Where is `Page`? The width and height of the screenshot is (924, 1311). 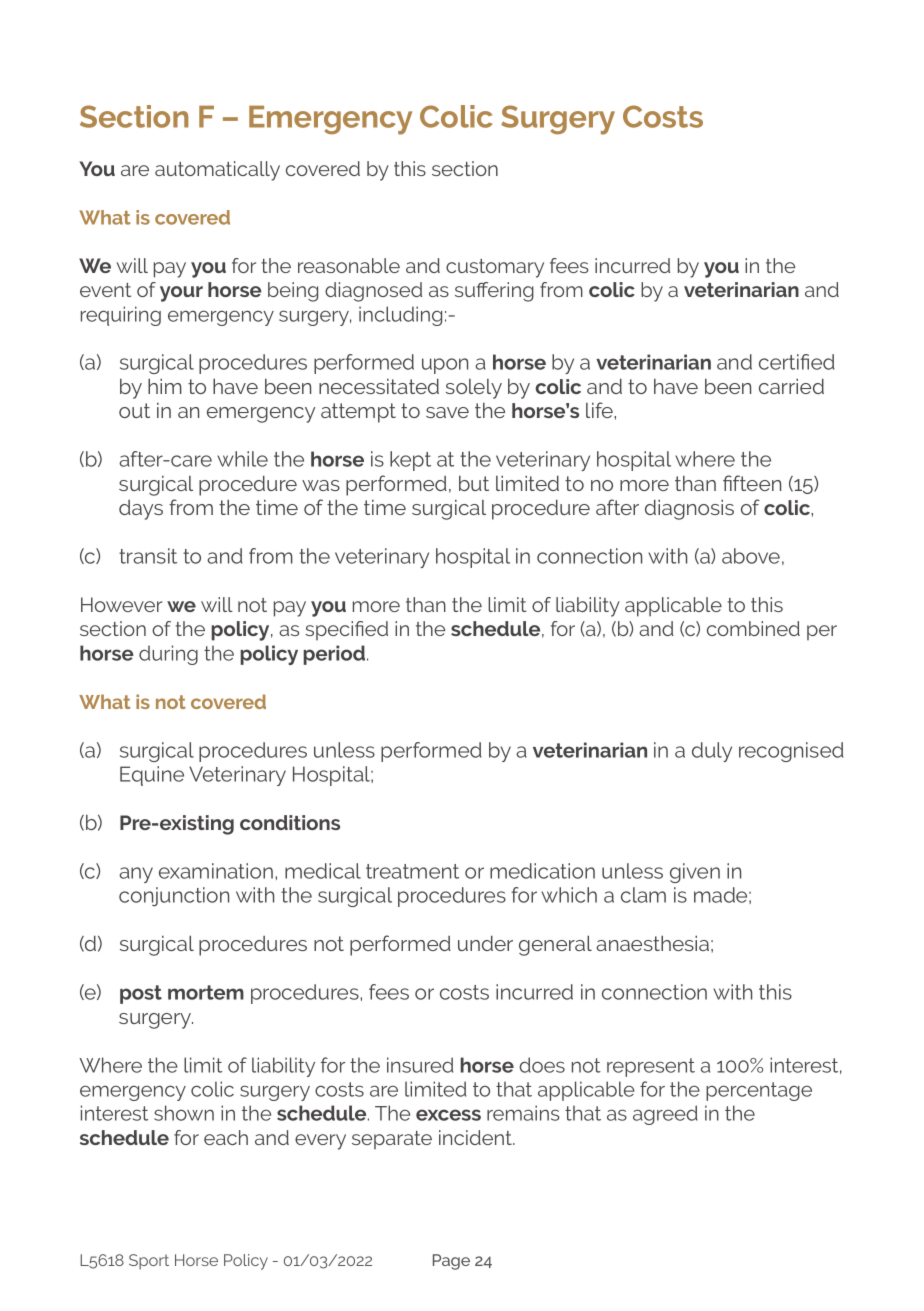 Page is located at coordinates (451, 1262).
